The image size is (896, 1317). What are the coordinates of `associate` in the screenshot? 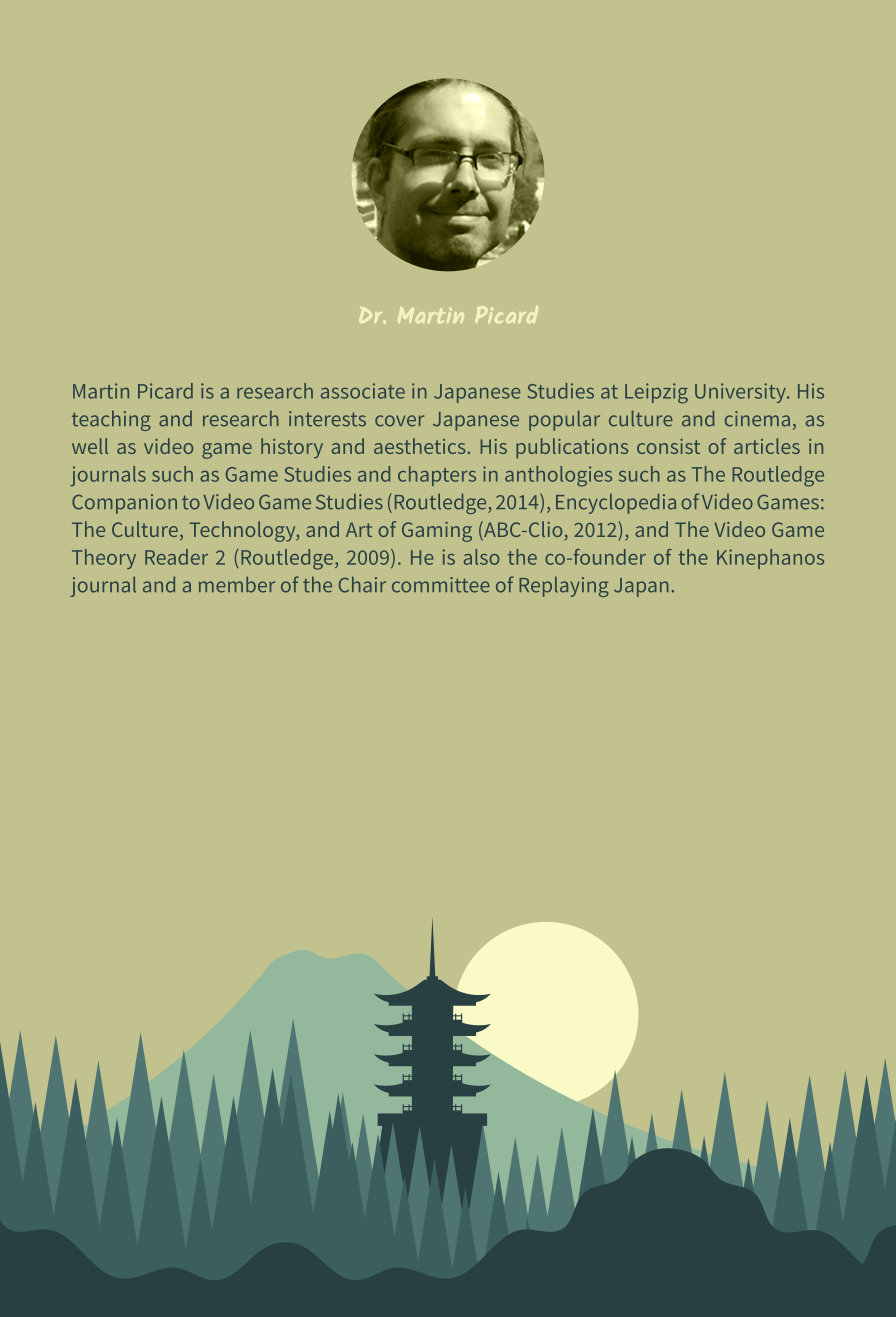 It's located at (363, 391).
